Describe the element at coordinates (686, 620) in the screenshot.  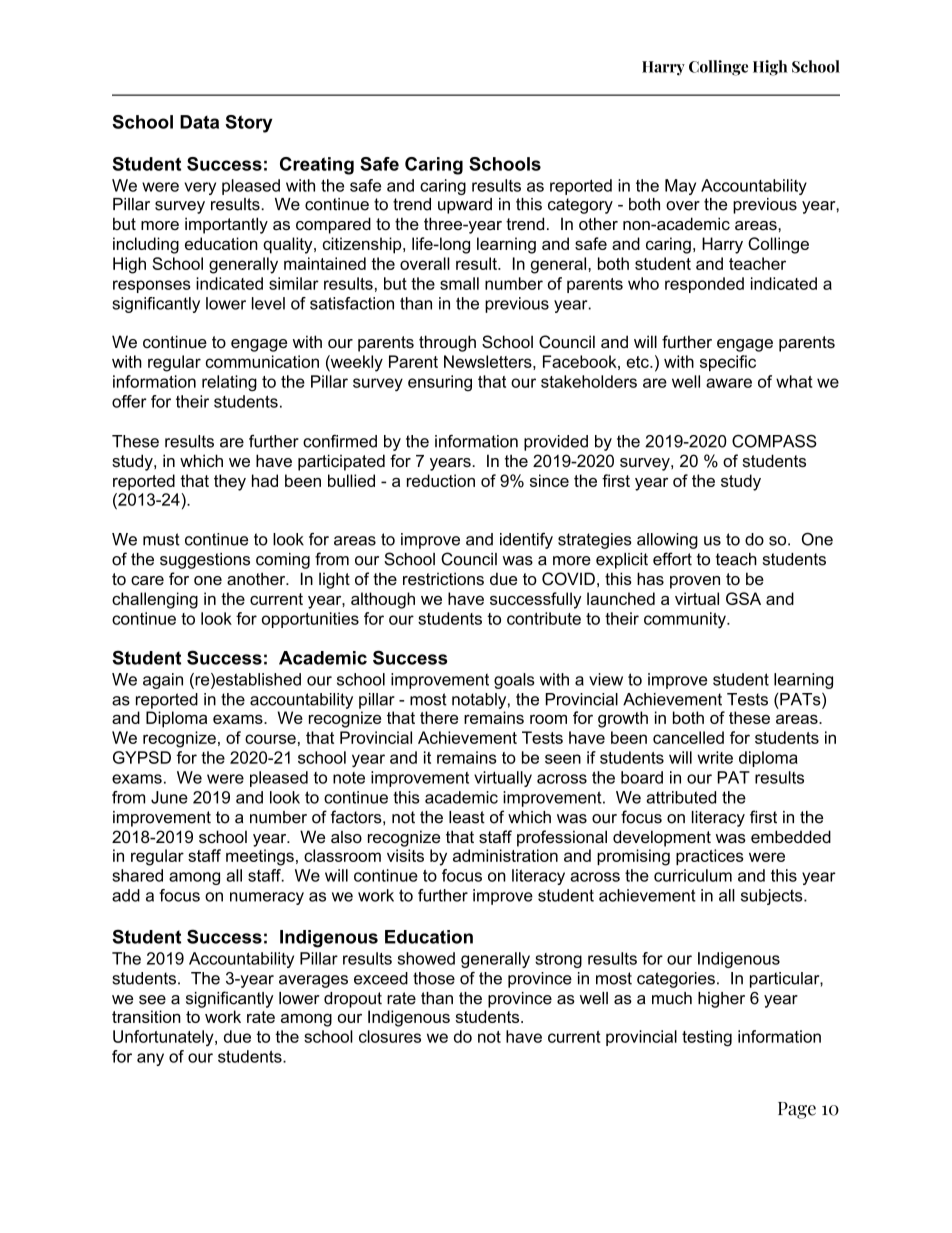
I see `community` at that location.
